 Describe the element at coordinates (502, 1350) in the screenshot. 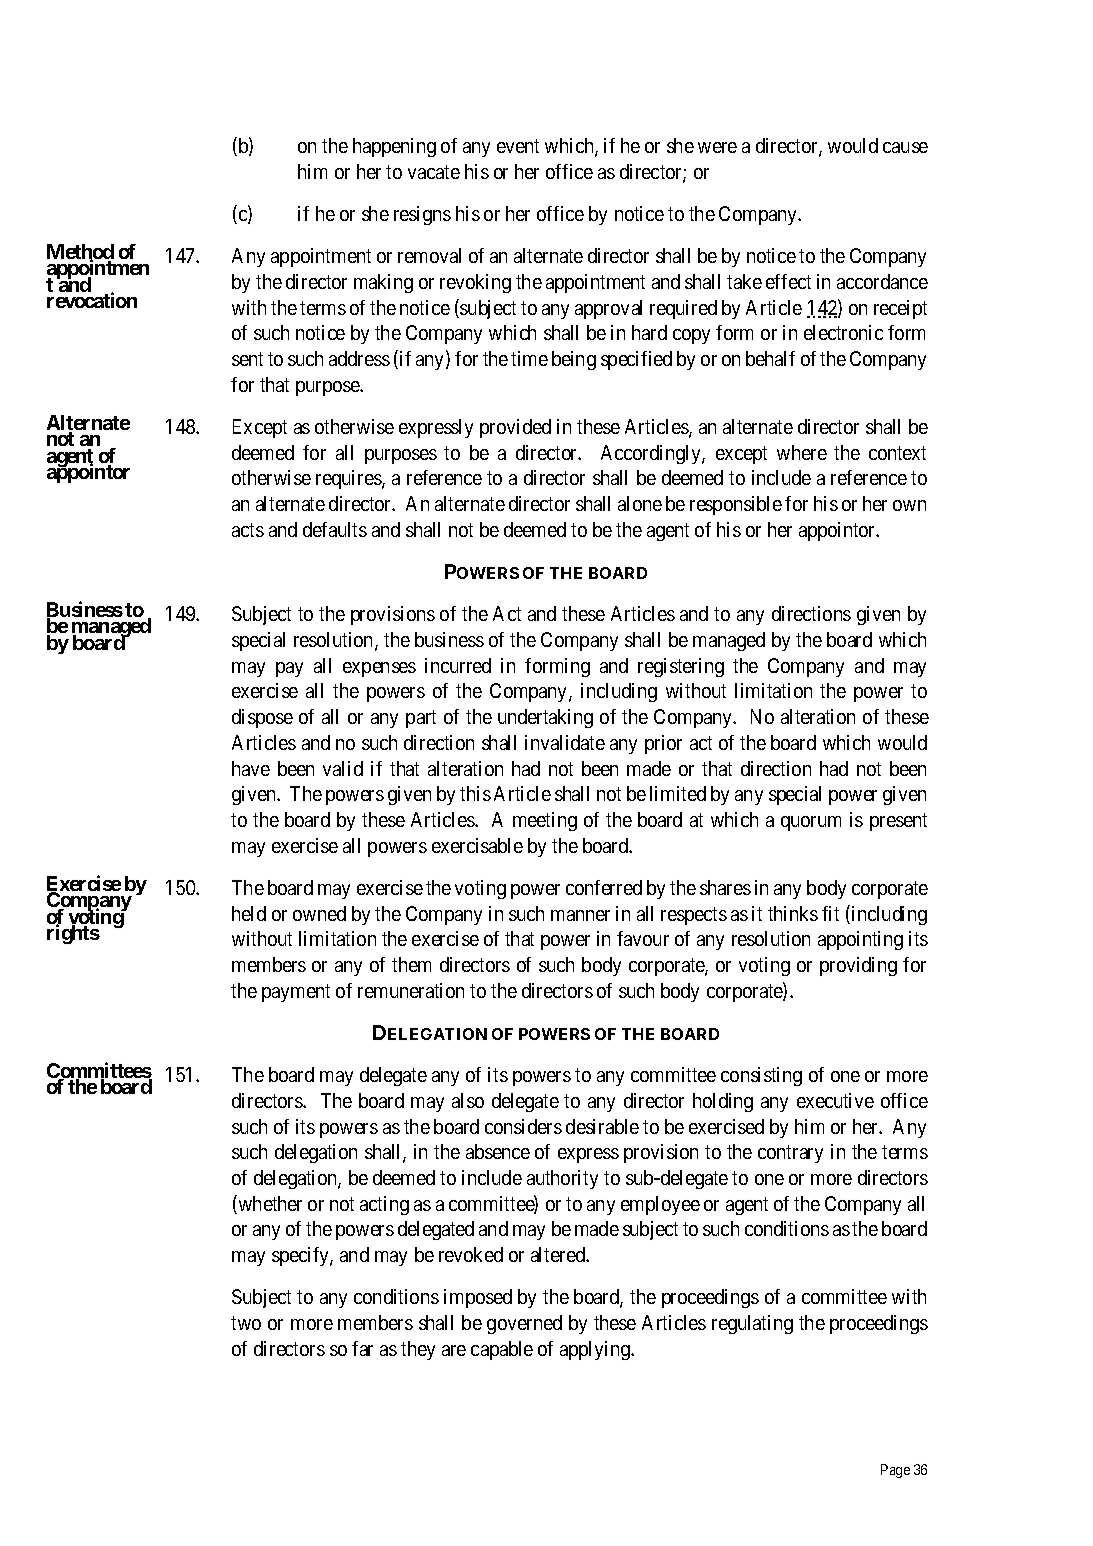

I see `capable` at that location.
